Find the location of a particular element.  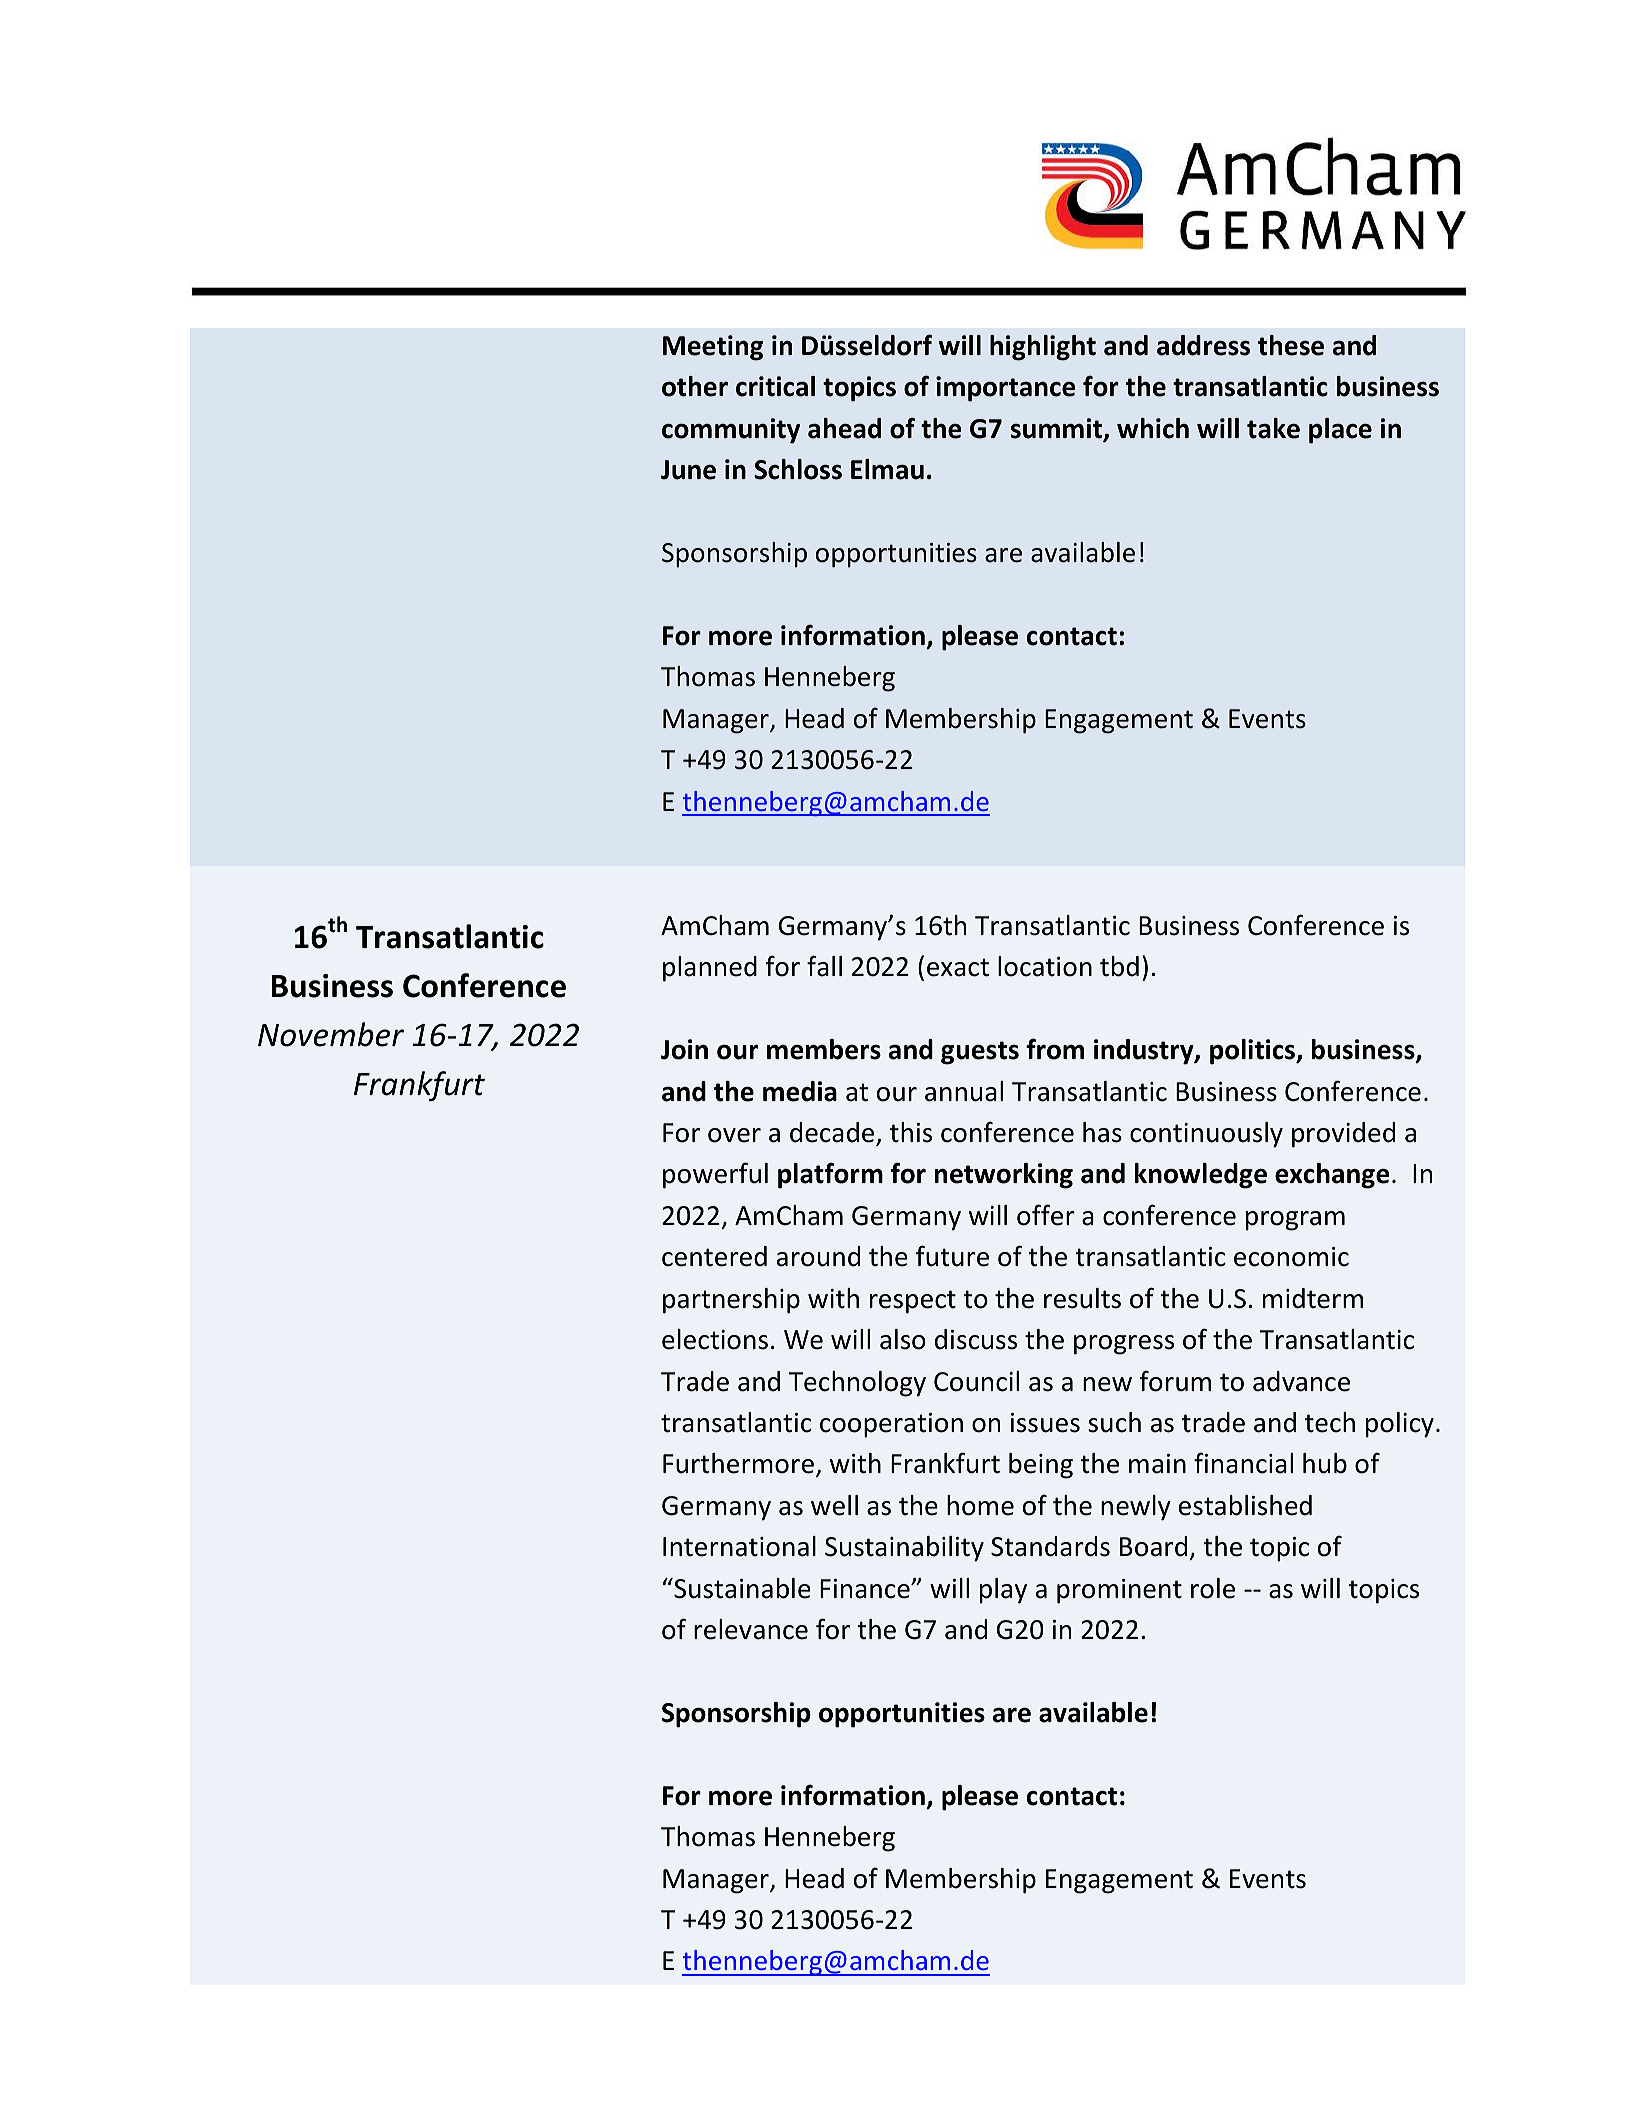

June is located at coordinates (688, 470).
